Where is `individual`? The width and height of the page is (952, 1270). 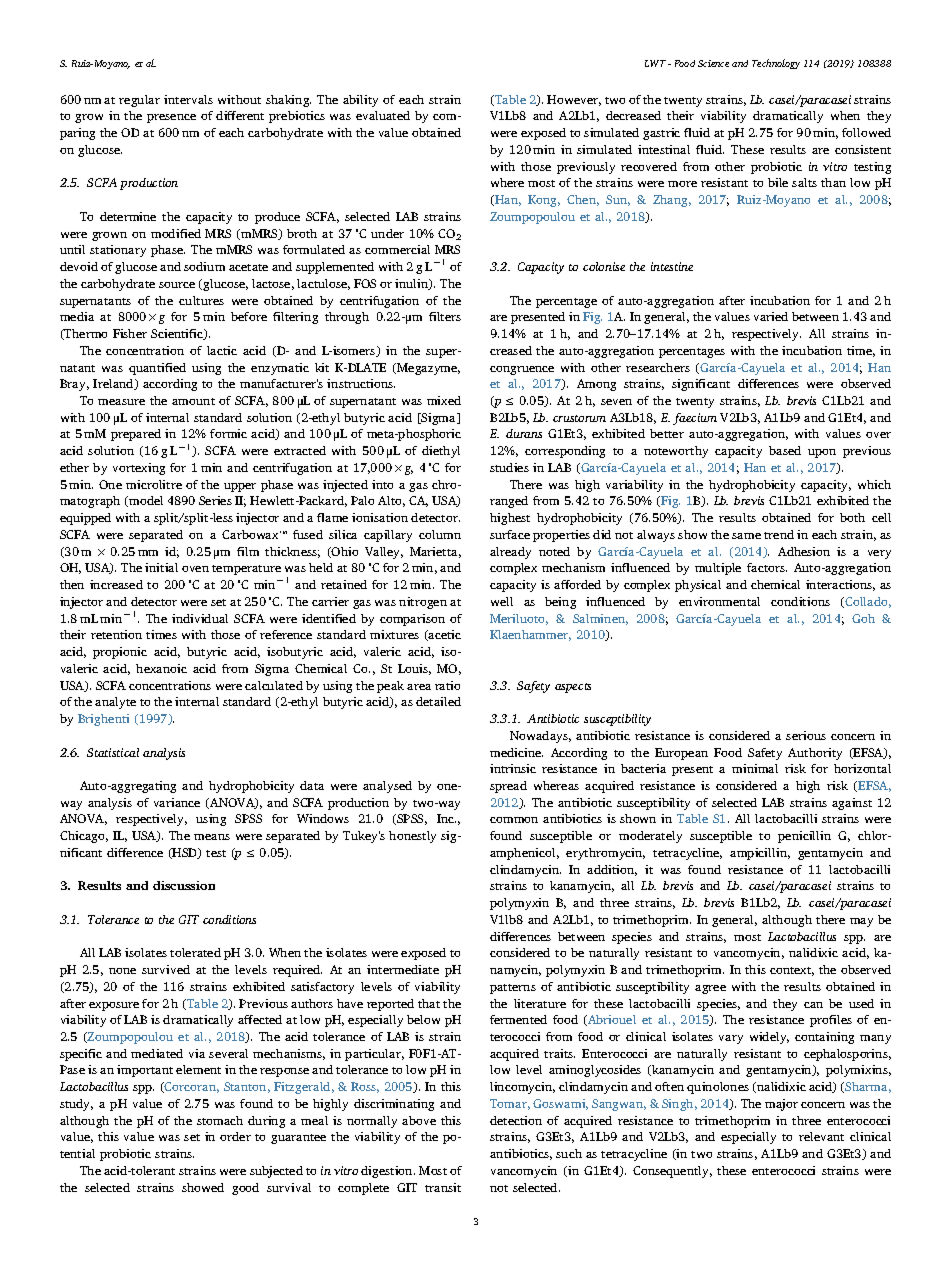 individual is located at coordinates (200, 618).
